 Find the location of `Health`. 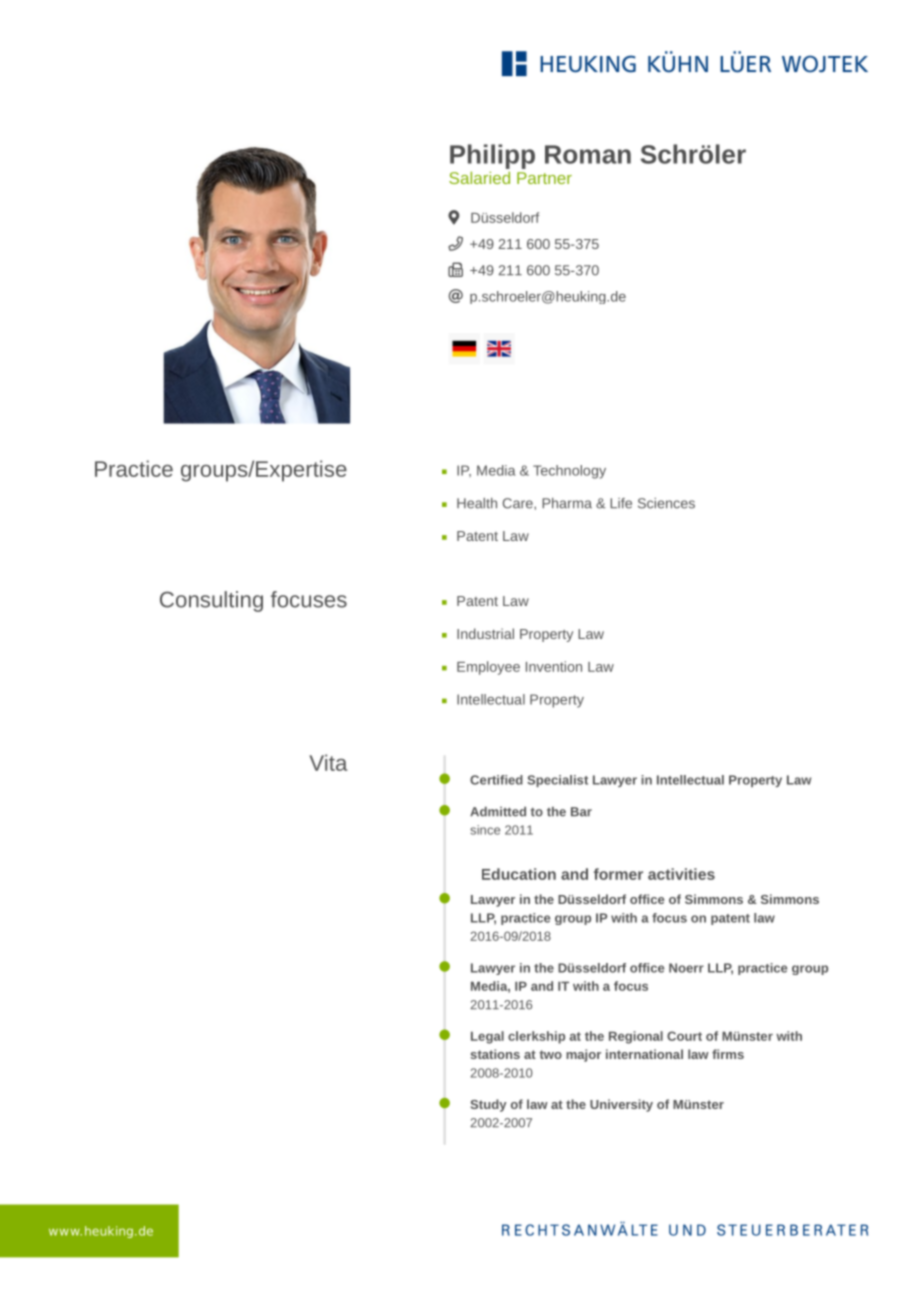

Health is located at coordinates (477, 503).
